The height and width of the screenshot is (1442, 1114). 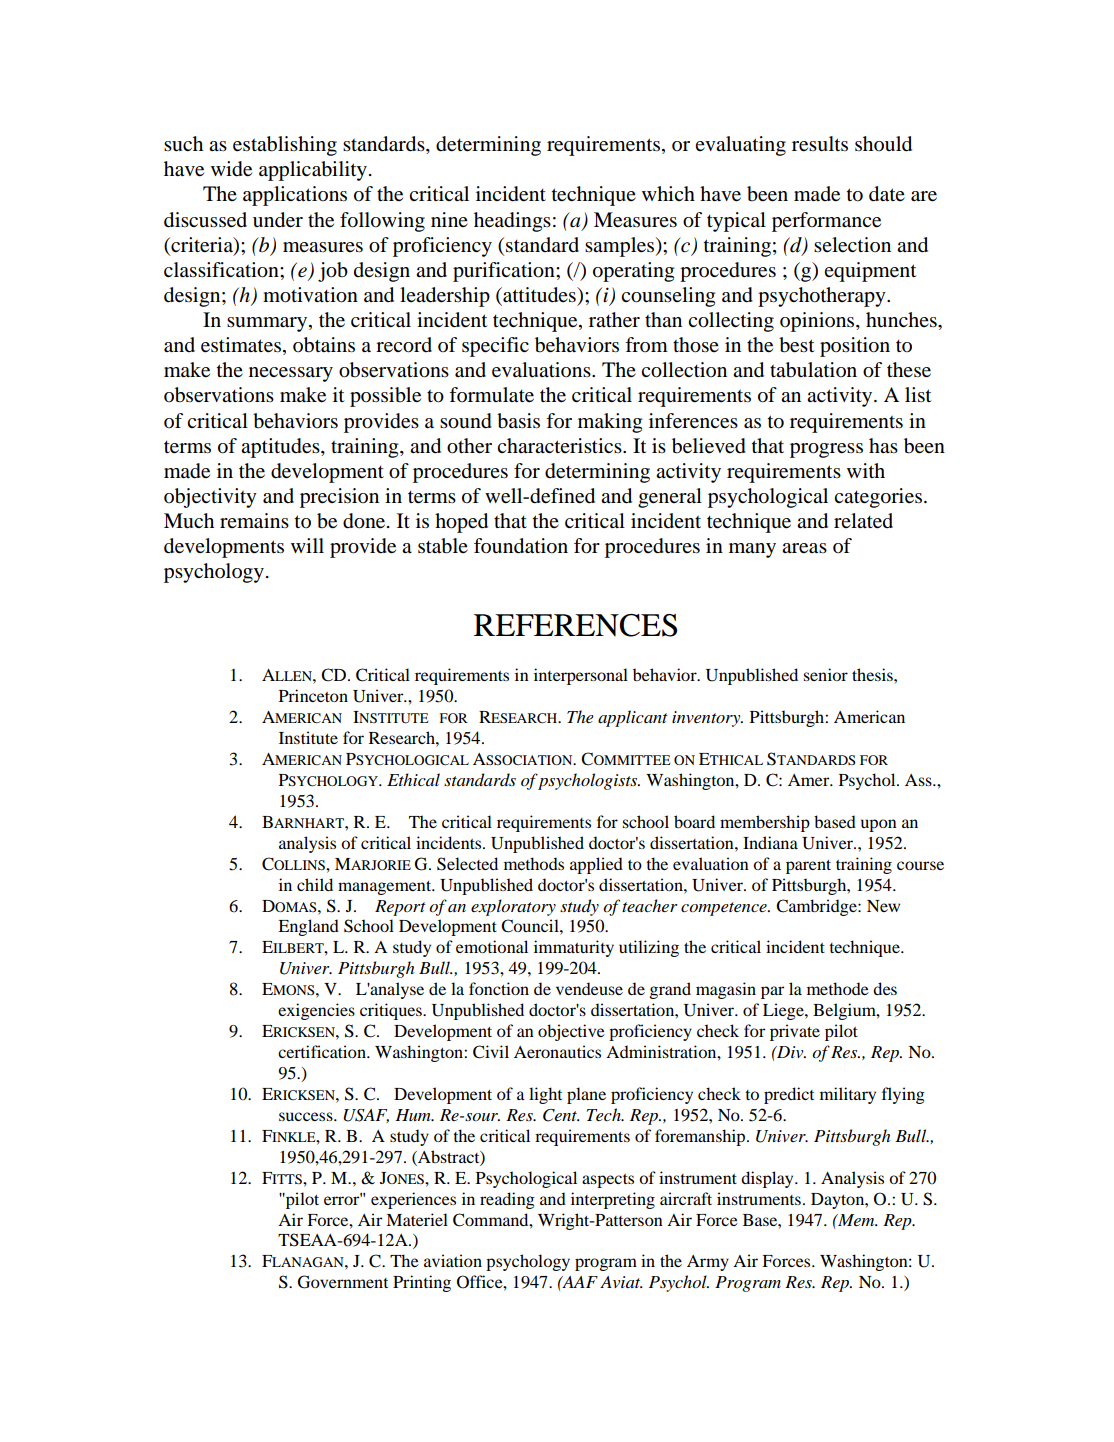 What do you see at coordinates (826, 674) in the screenshot?
I see `senior` at bounding box center [826, 674].
